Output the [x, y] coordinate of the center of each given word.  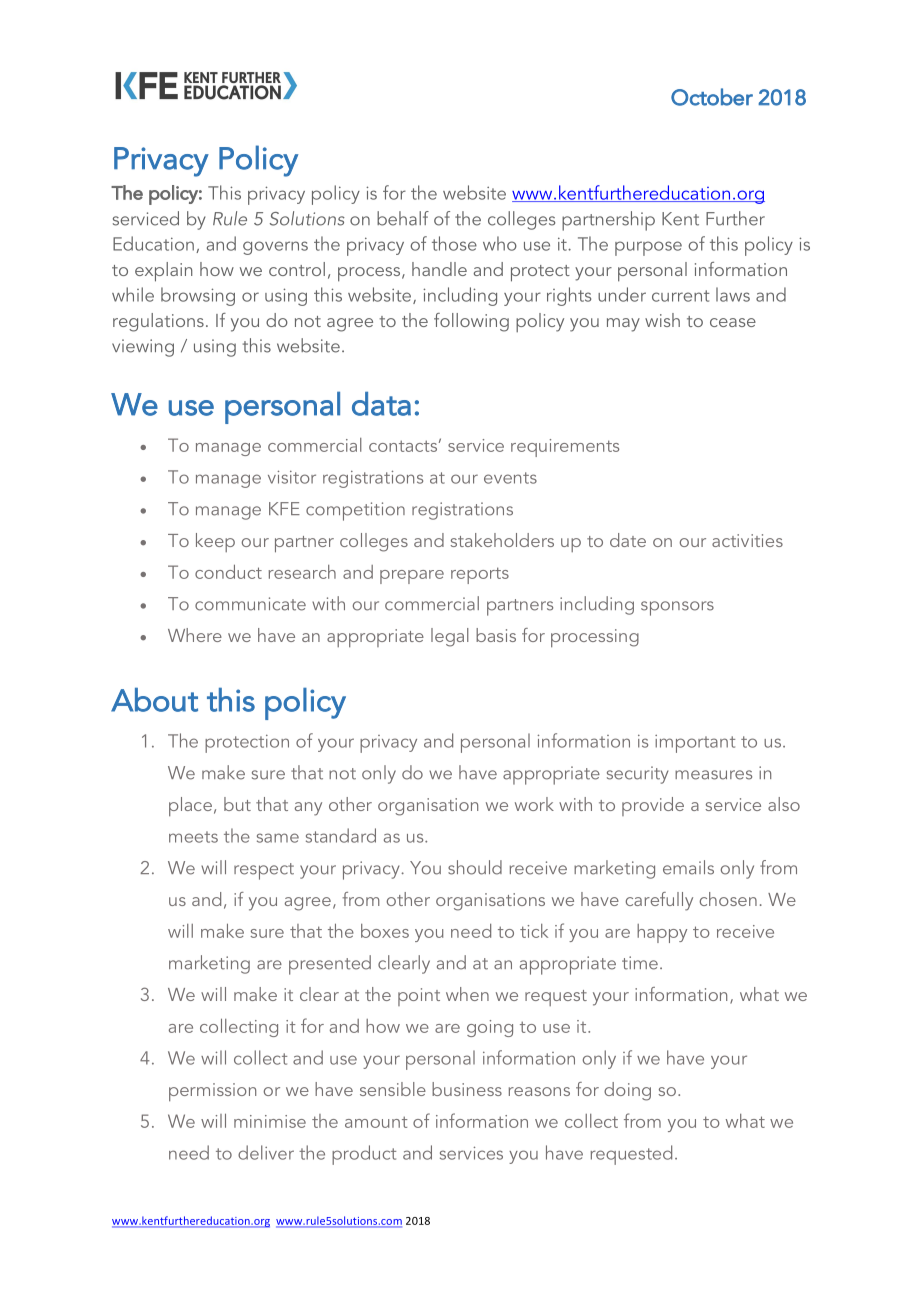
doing [627, 1091]
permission [212, 1092]
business [467, 1089]
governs [275, 248]
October [712, 97]
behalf [403, 218]
